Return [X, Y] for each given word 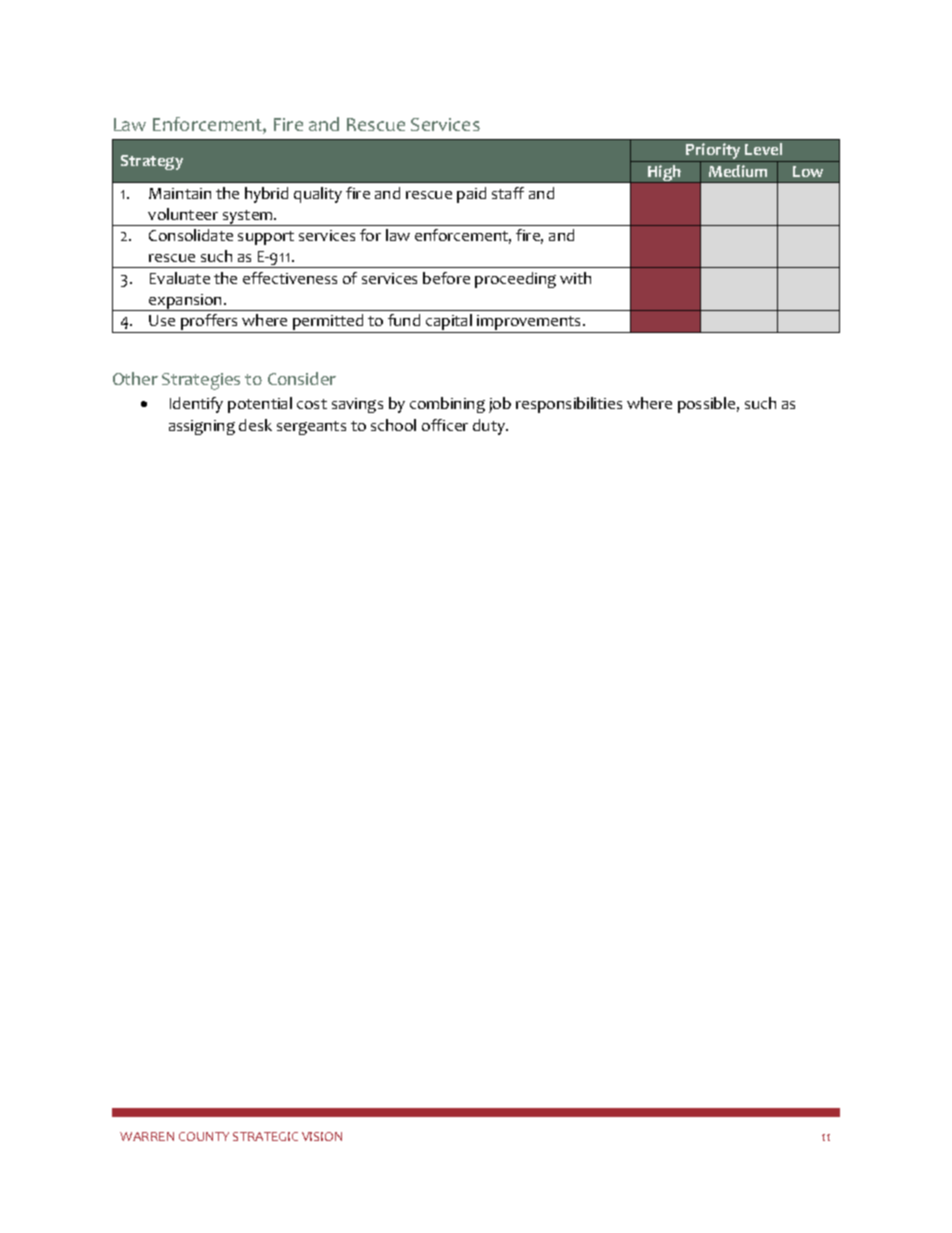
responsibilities [569, 405]
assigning [202, 427]
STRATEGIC [265, 1136]
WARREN [147, 1136]
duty [490, 427]
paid [471, 195]
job [500, 405]
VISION [322, 1136]
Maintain [180, 193]
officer [445, 425]
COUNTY [204, 1136]
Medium [738, 171]
